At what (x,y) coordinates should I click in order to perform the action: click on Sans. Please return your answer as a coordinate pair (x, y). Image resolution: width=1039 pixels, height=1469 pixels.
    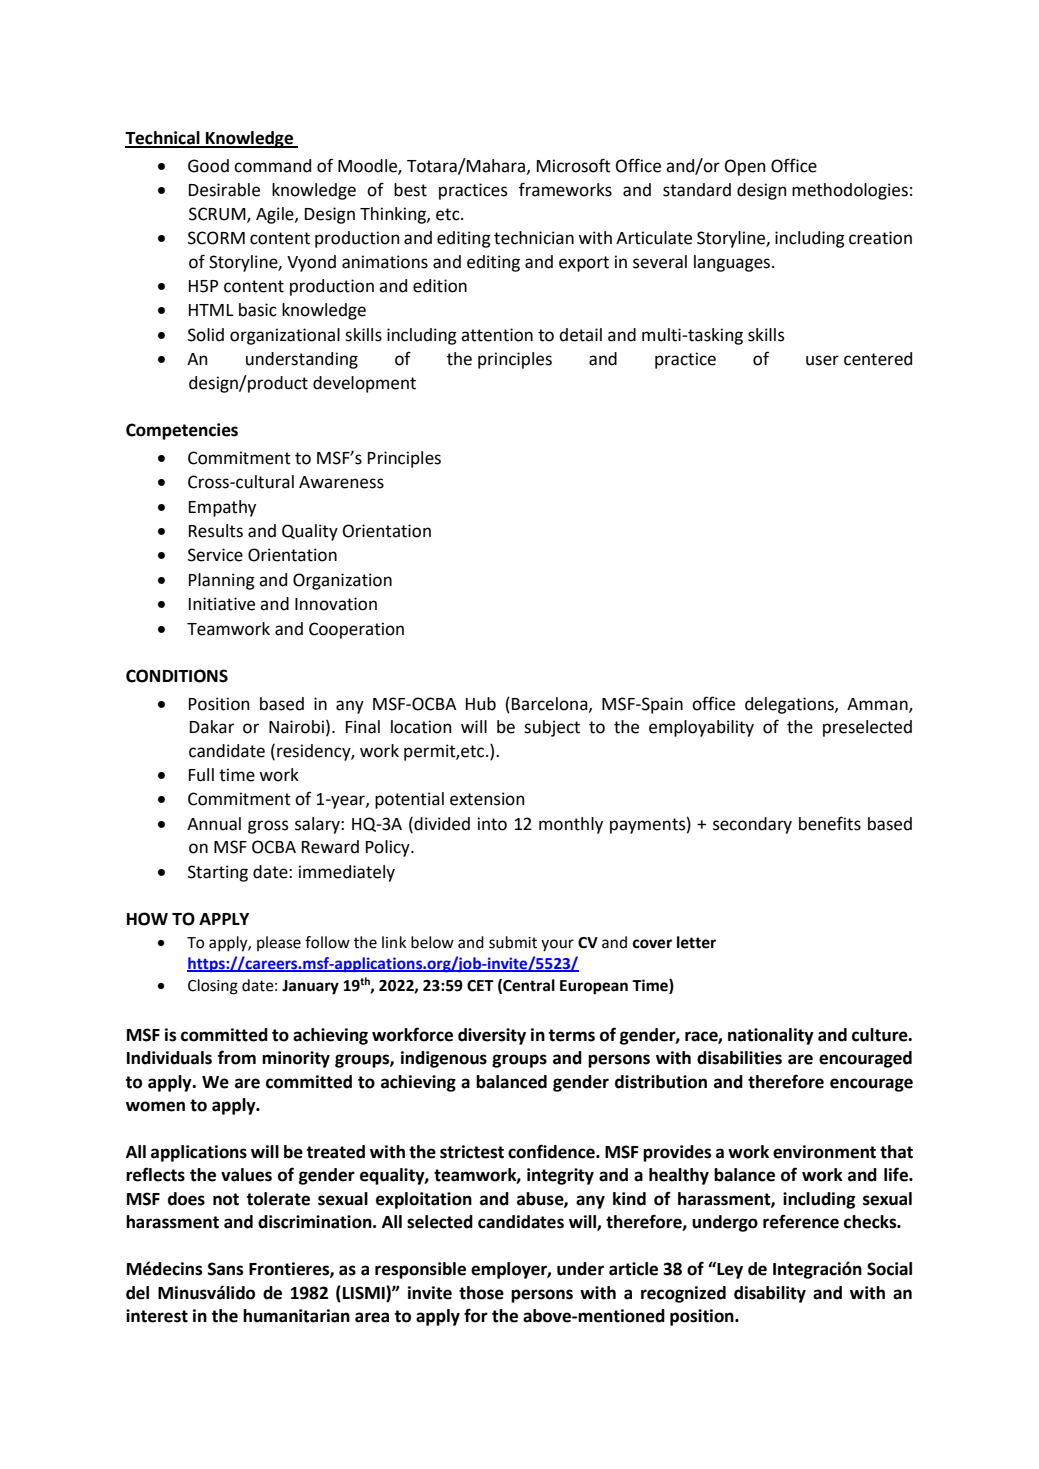
    Looking at the image, I should click on (225, 1269).
